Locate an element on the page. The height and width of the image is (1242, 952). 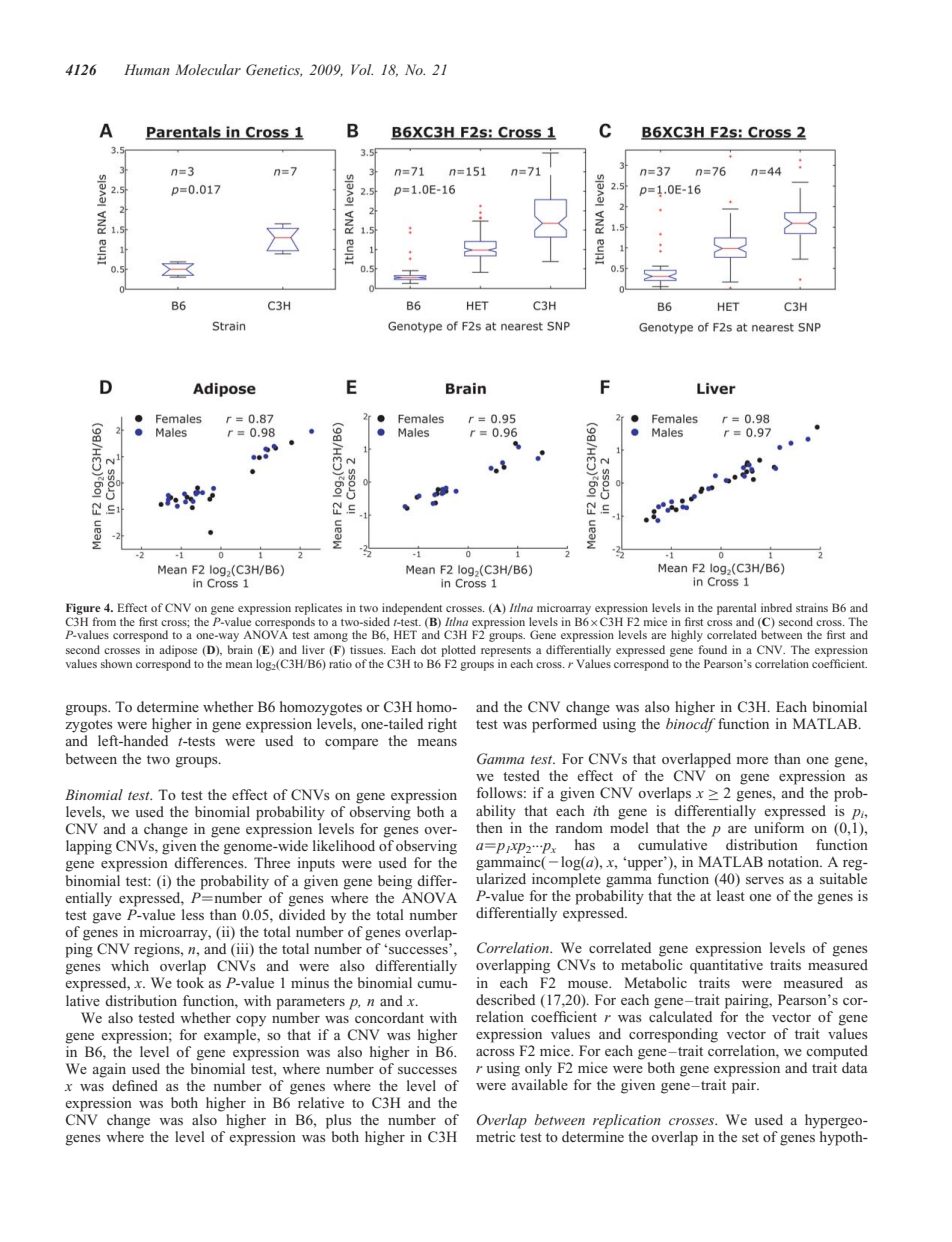
Three is located at coordinates (272, 862).
